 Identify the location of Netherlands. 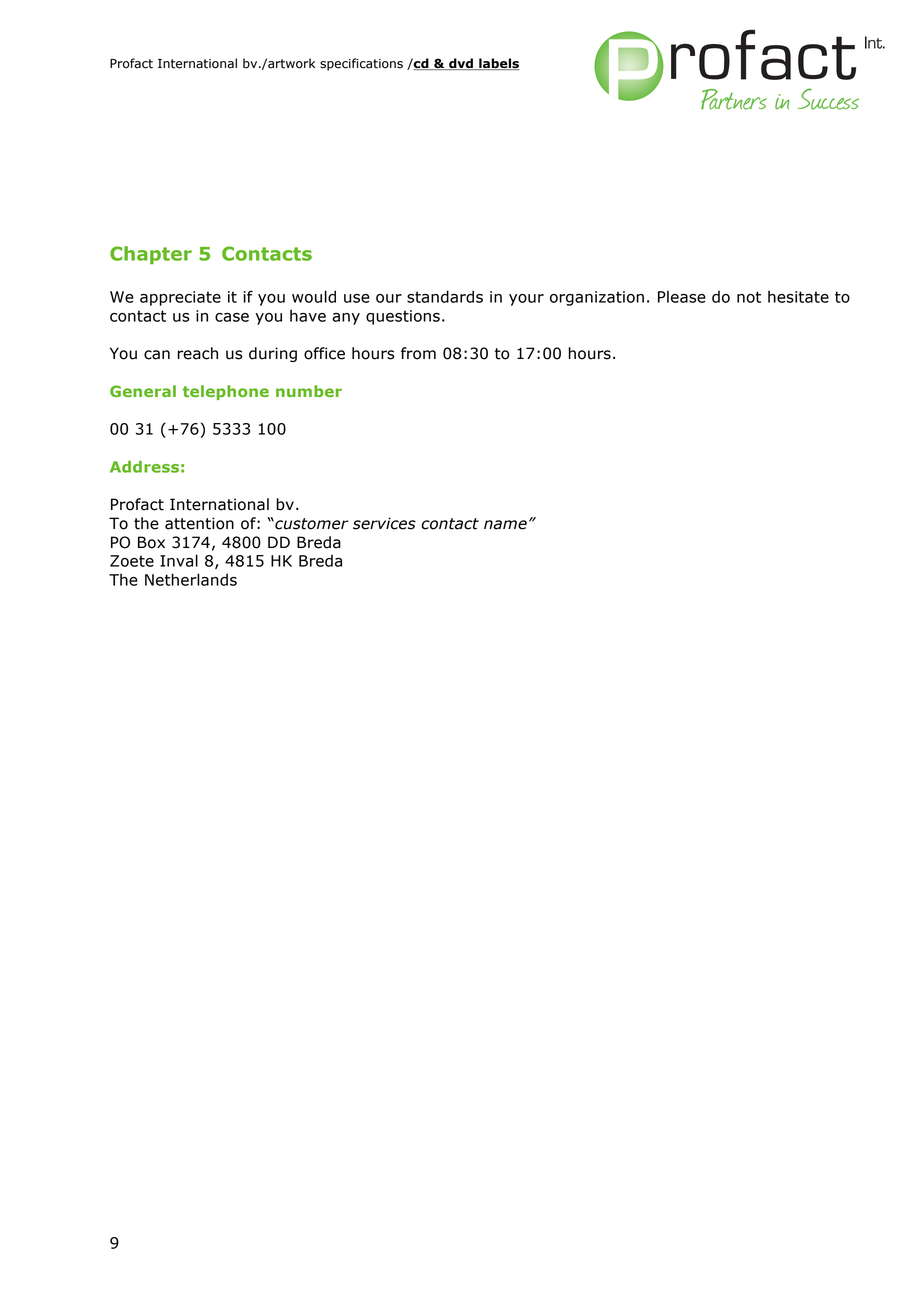
(191, 579).
